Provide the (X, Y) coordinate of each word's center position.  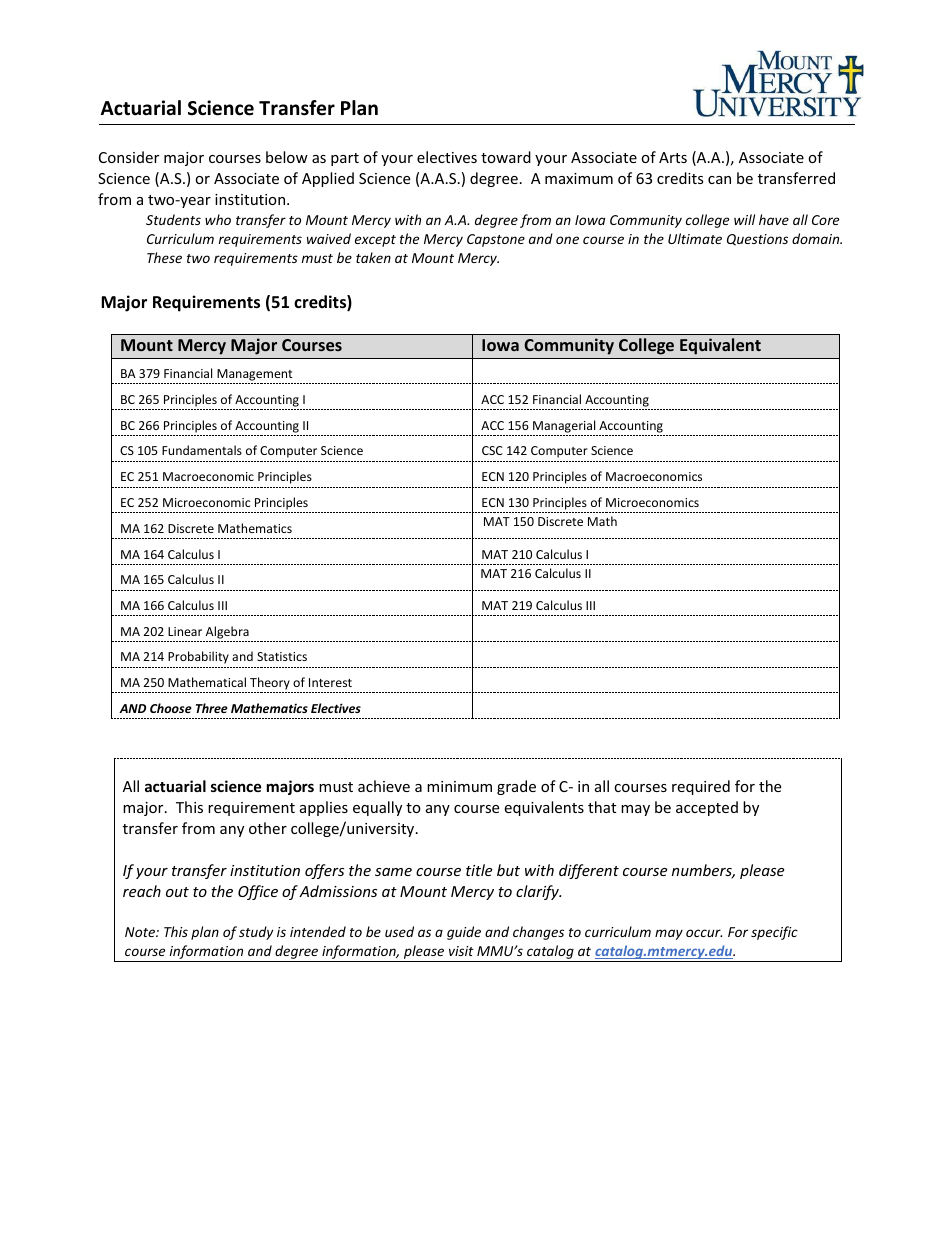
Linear (185, 631)
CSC (492, 450)
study (256, 933)
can (719, 180)
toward (506, 157)
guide (464, 933)
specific (774, 933)
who (218, 219)
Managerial (564, 426)
